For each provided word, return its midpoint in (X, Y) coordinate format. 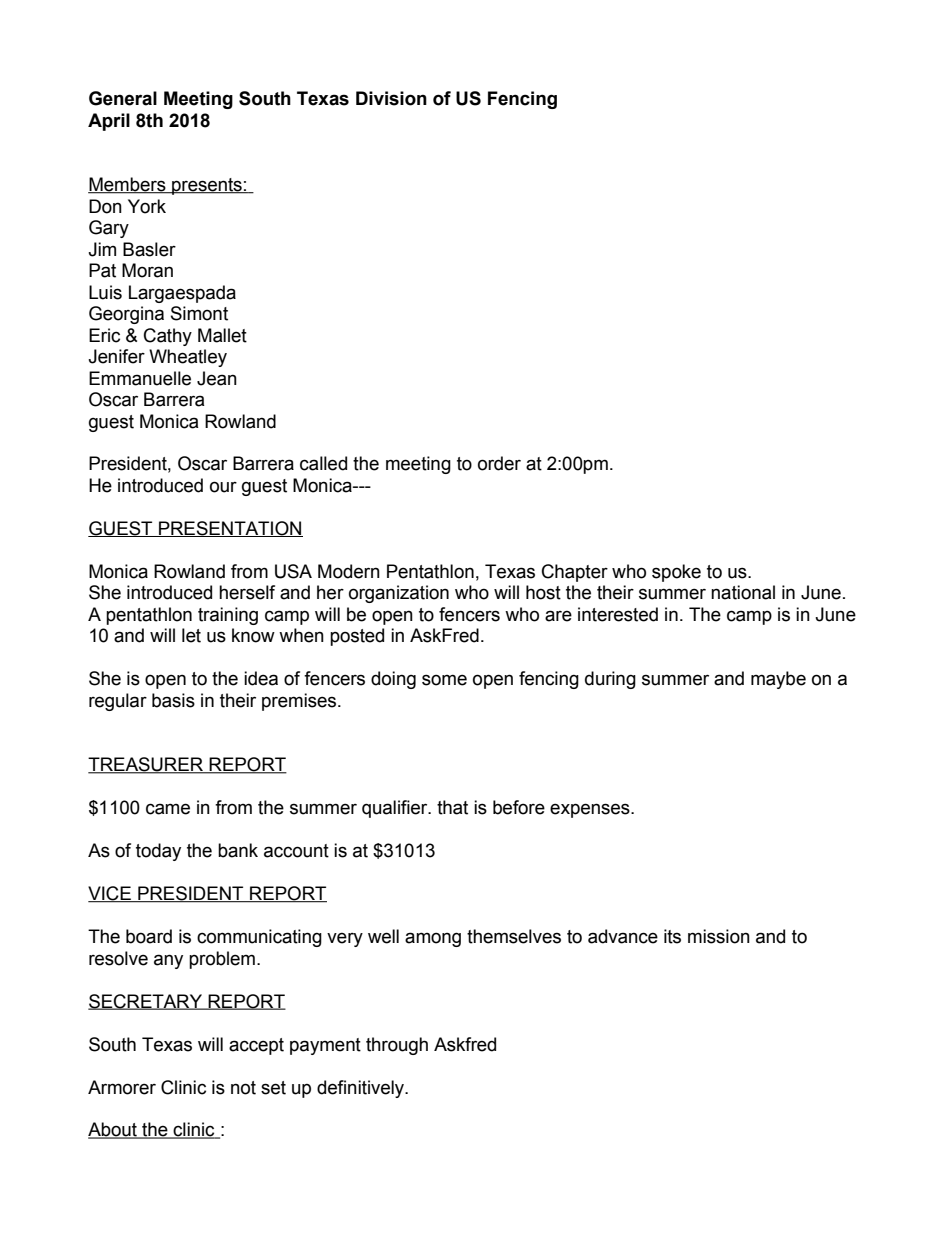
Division (391, 98)
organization (399, 594)
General (123, 98)
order (499, 463)
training (228, 616)
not (243, 1088)
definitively (362, 1089)
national (743, 592)
